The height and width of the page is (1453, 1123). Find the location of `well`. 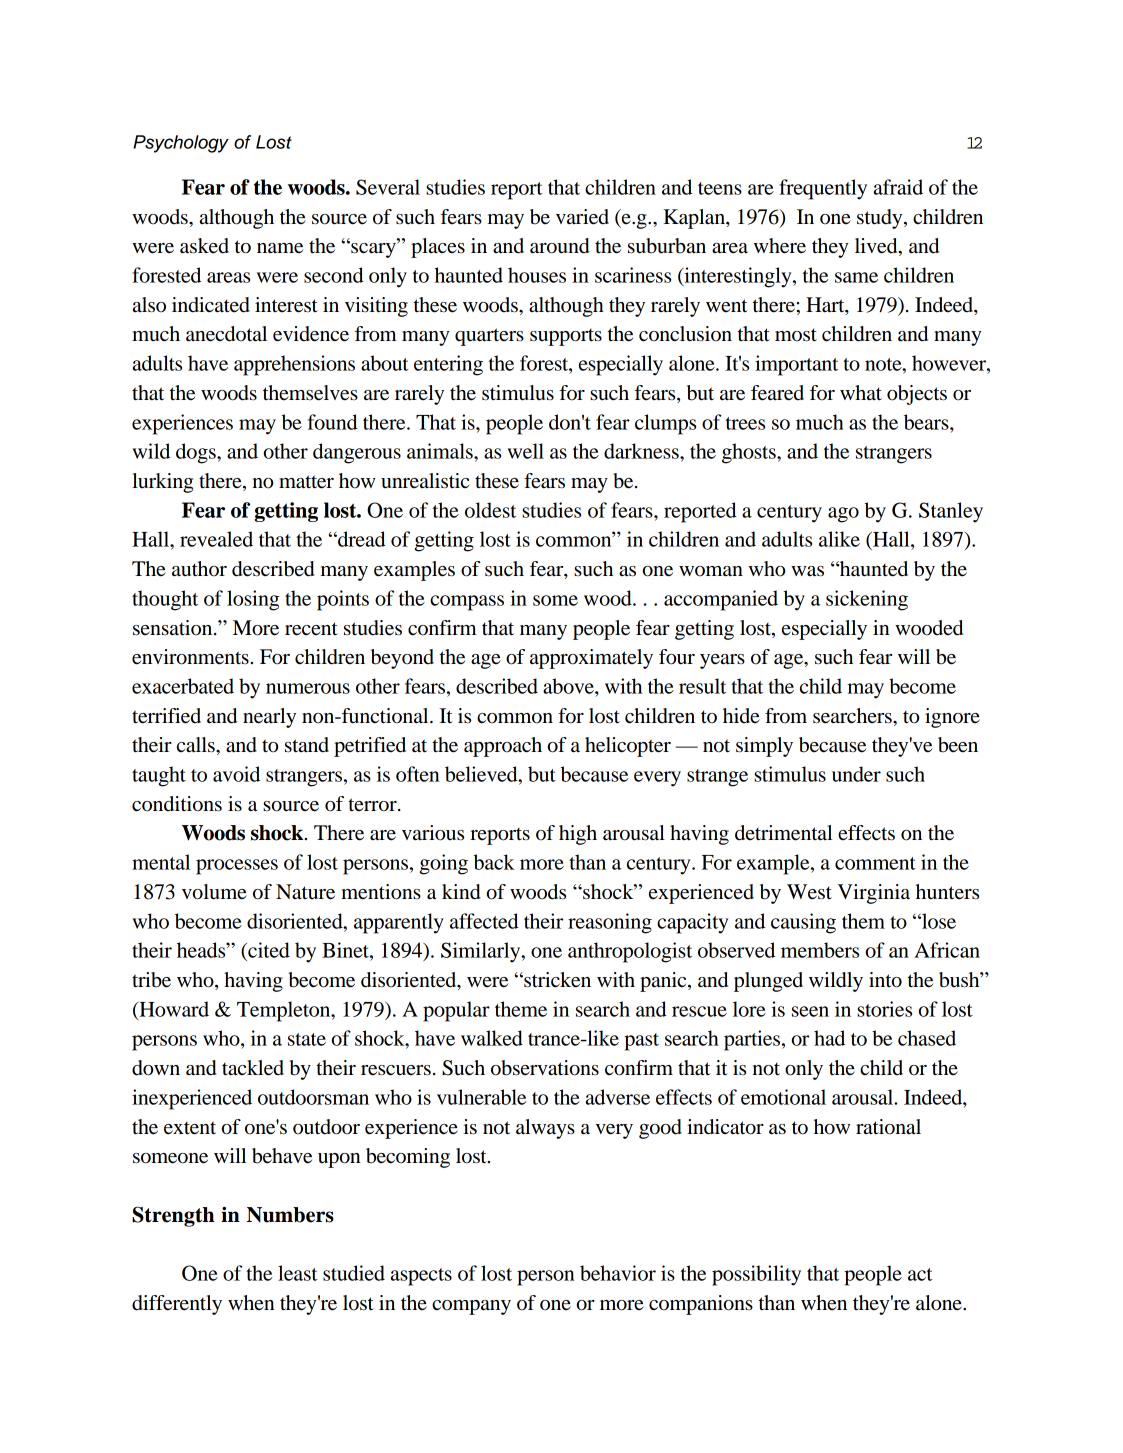

well is located at coordinates (525, 451).
